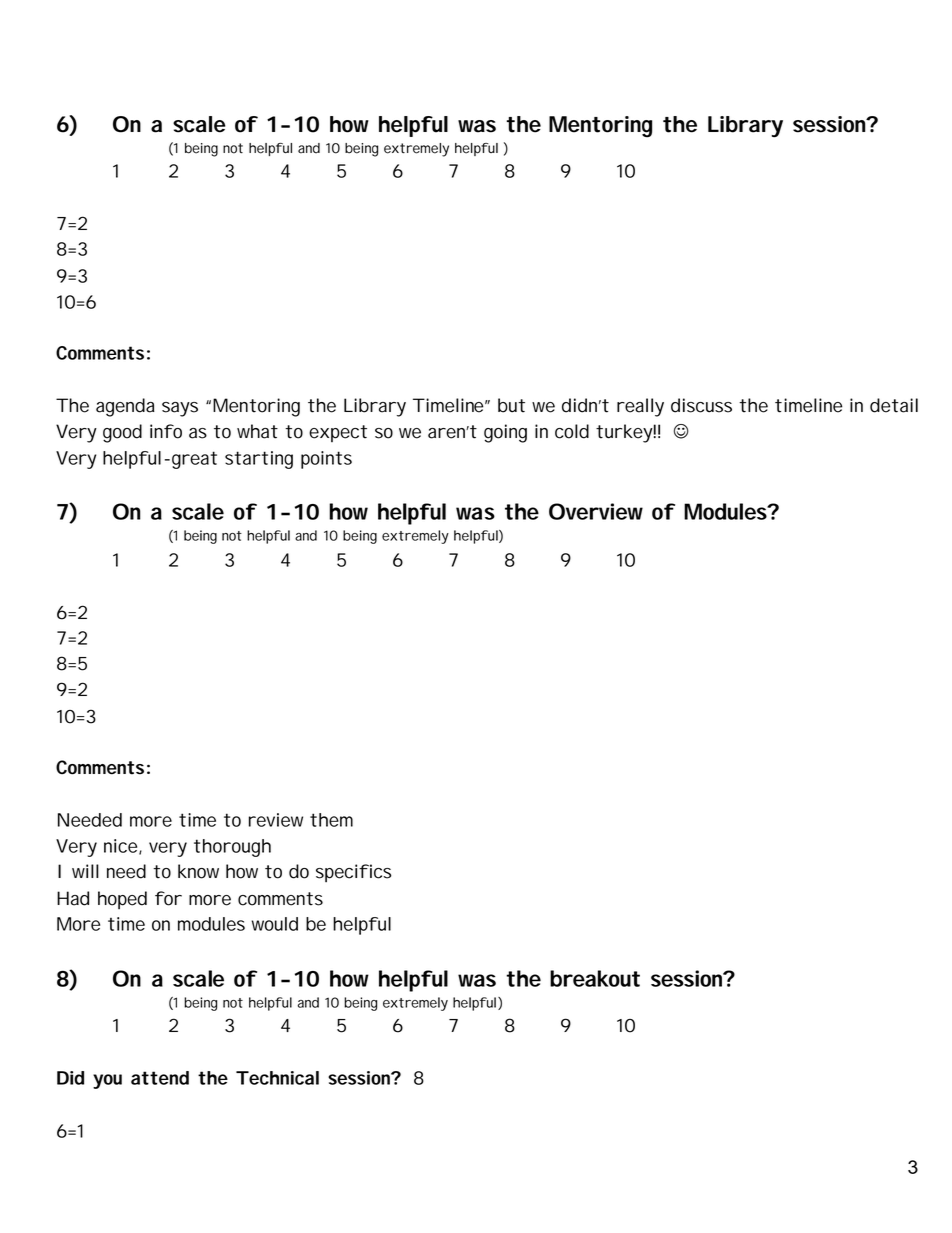  I want to click on points, so click(326, 460).
